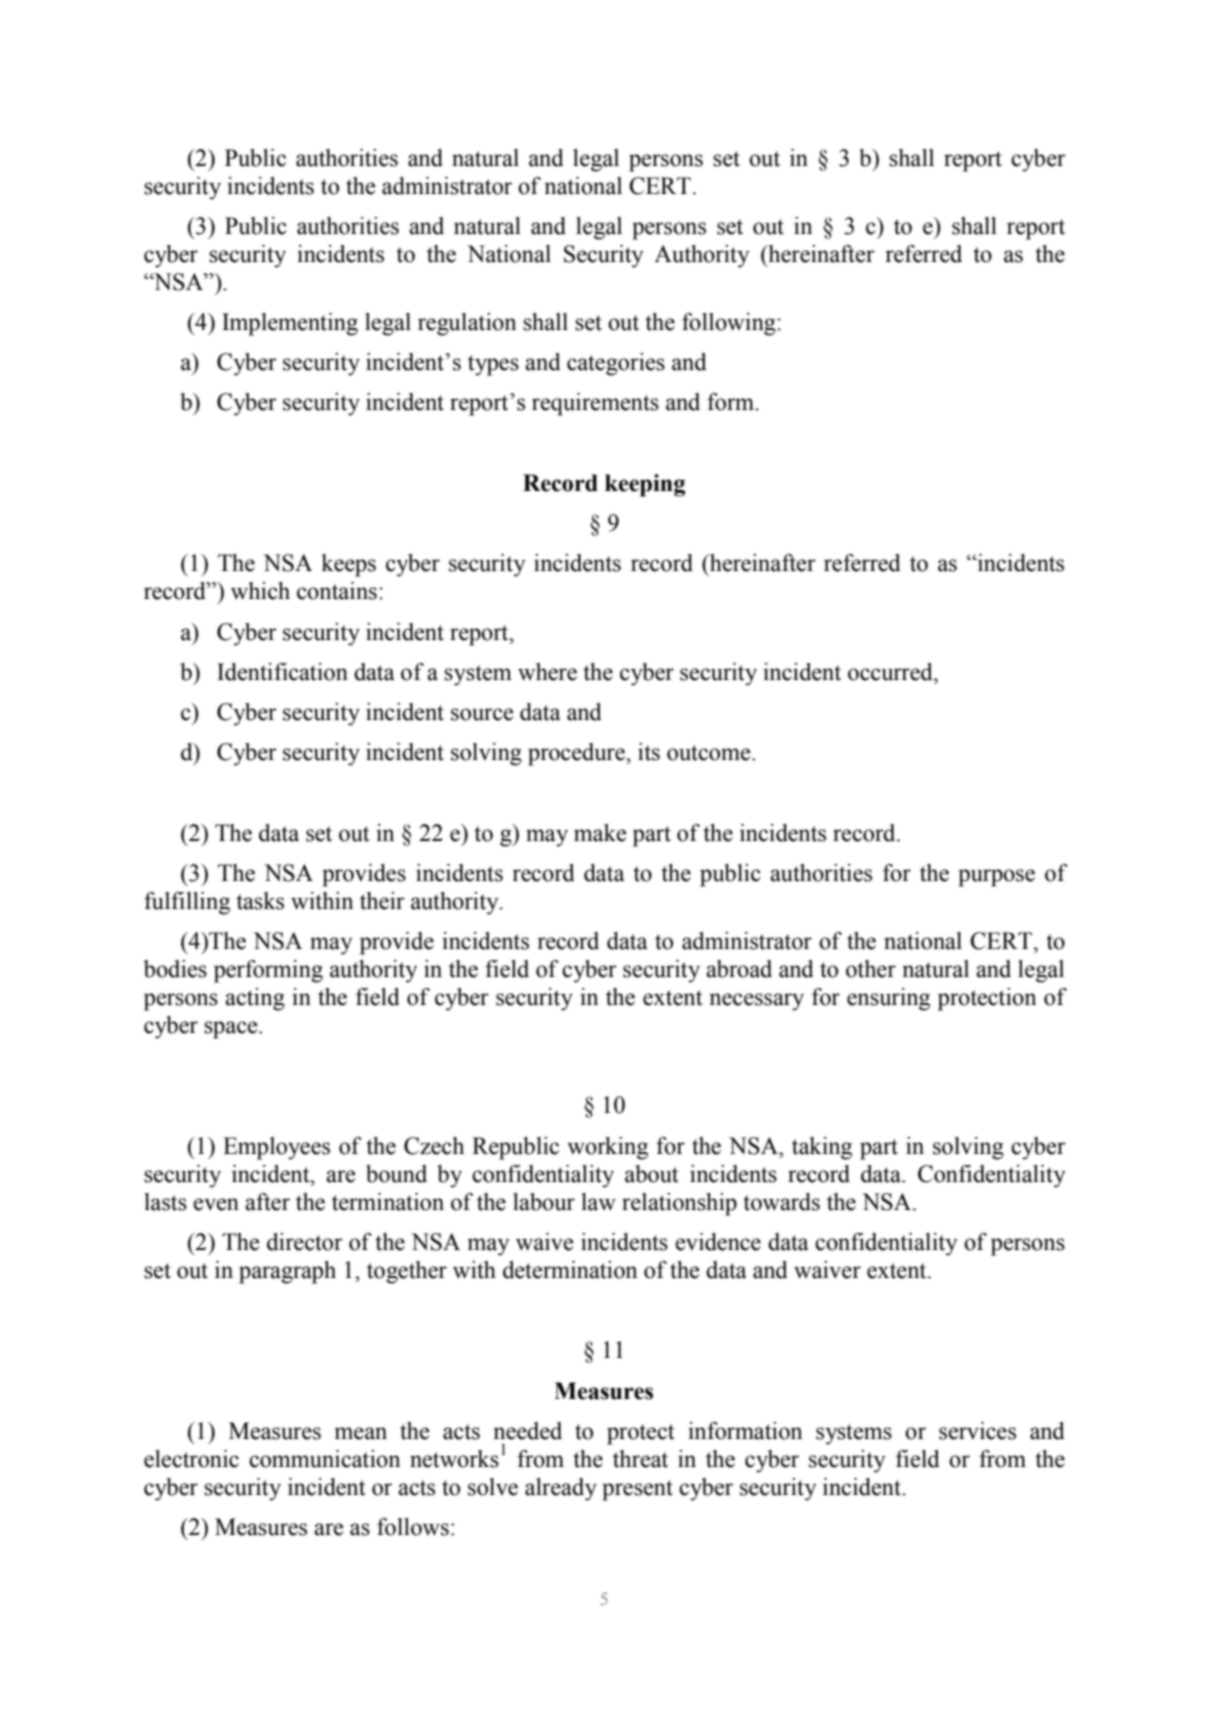 The width and height of the screenshot is (1209, 1709). Describe the element at coordinates (871, 969) in the screenshot. I see `other` at that location.
